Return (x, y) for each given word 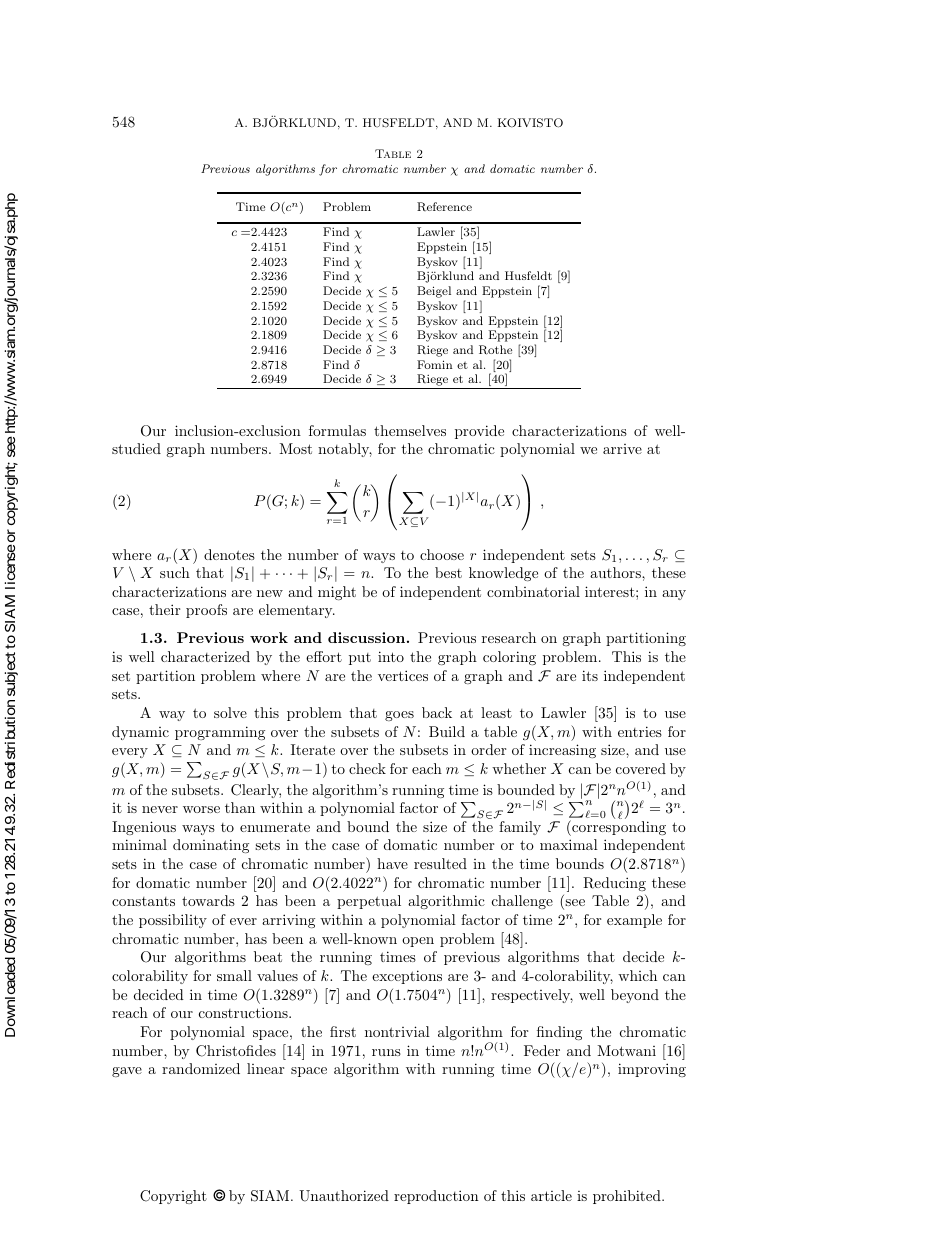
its (590, 675)
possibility (173, 921)
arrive (622, 449)
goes (399, 716)
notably (345, 450)
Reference (444, 206)
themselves (410, 430)
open (418, 942)
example (634, 921)
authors (616, 572)
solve (230, 712)
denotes (229, 554)
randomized (201, 1068)
